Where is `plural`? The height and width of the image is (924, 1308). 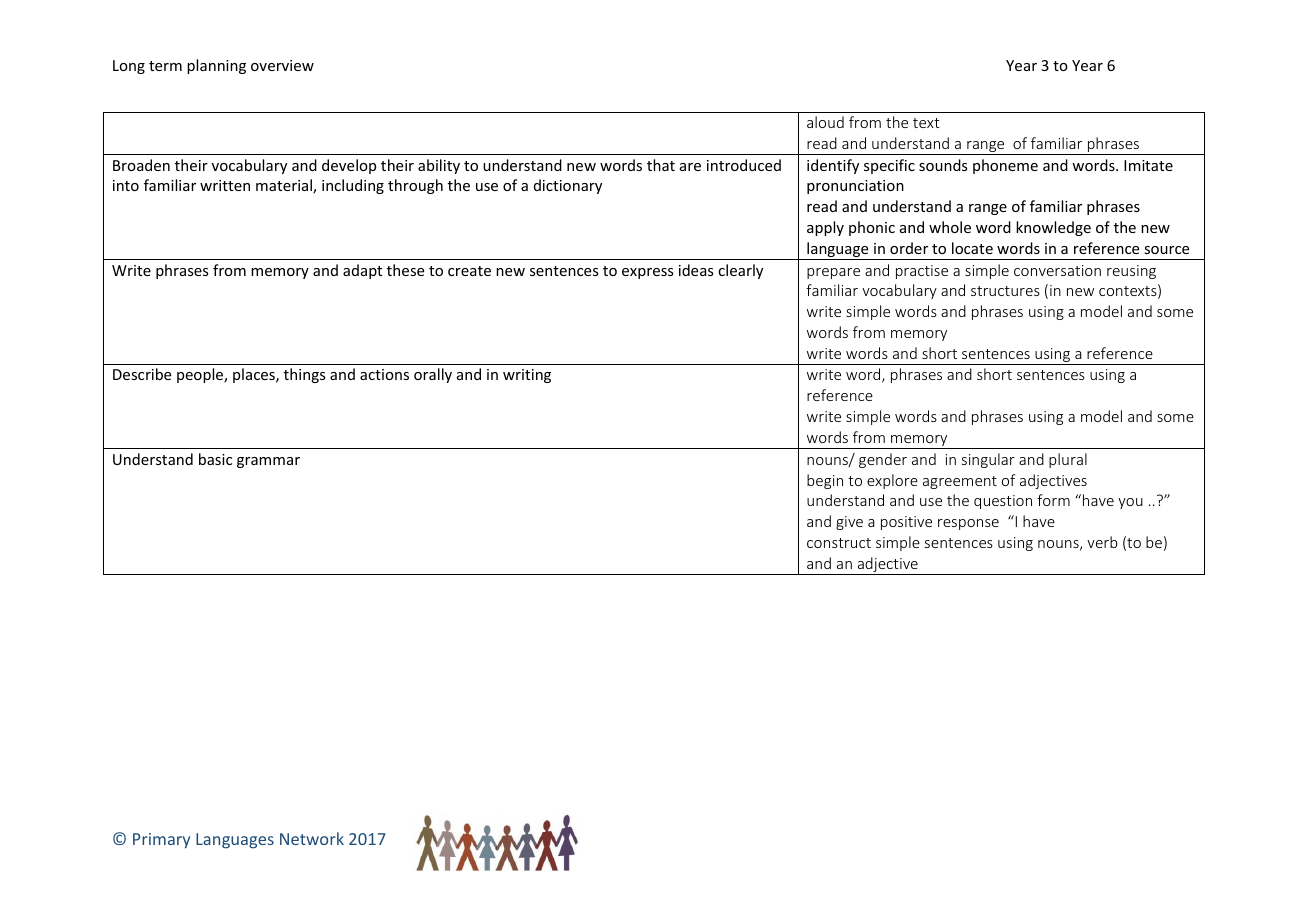
plural is located at coordinates (1068, 460).
